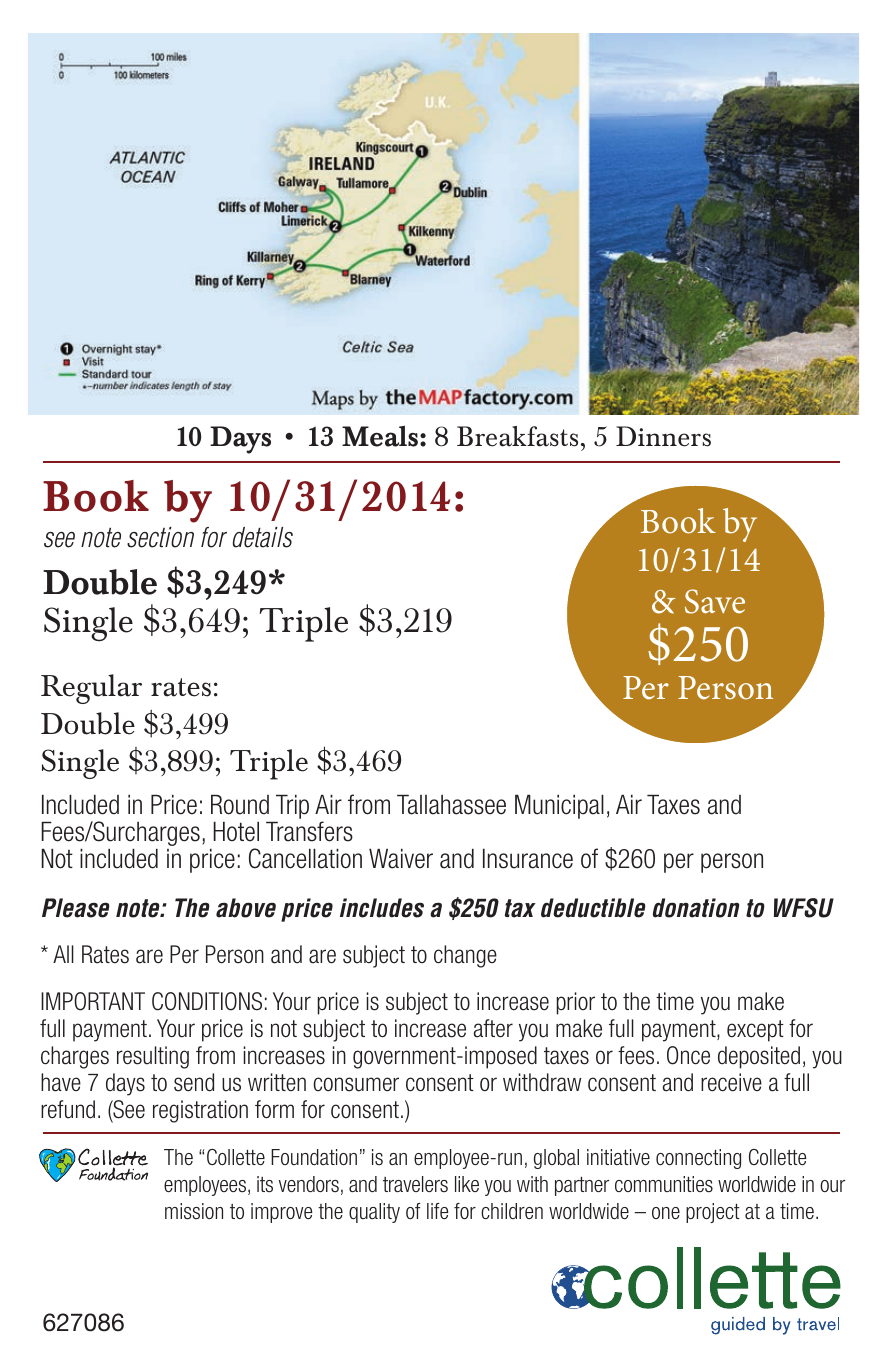 This image has height=1372, width=887. I want to click on Hotel, so click(236, 832).
